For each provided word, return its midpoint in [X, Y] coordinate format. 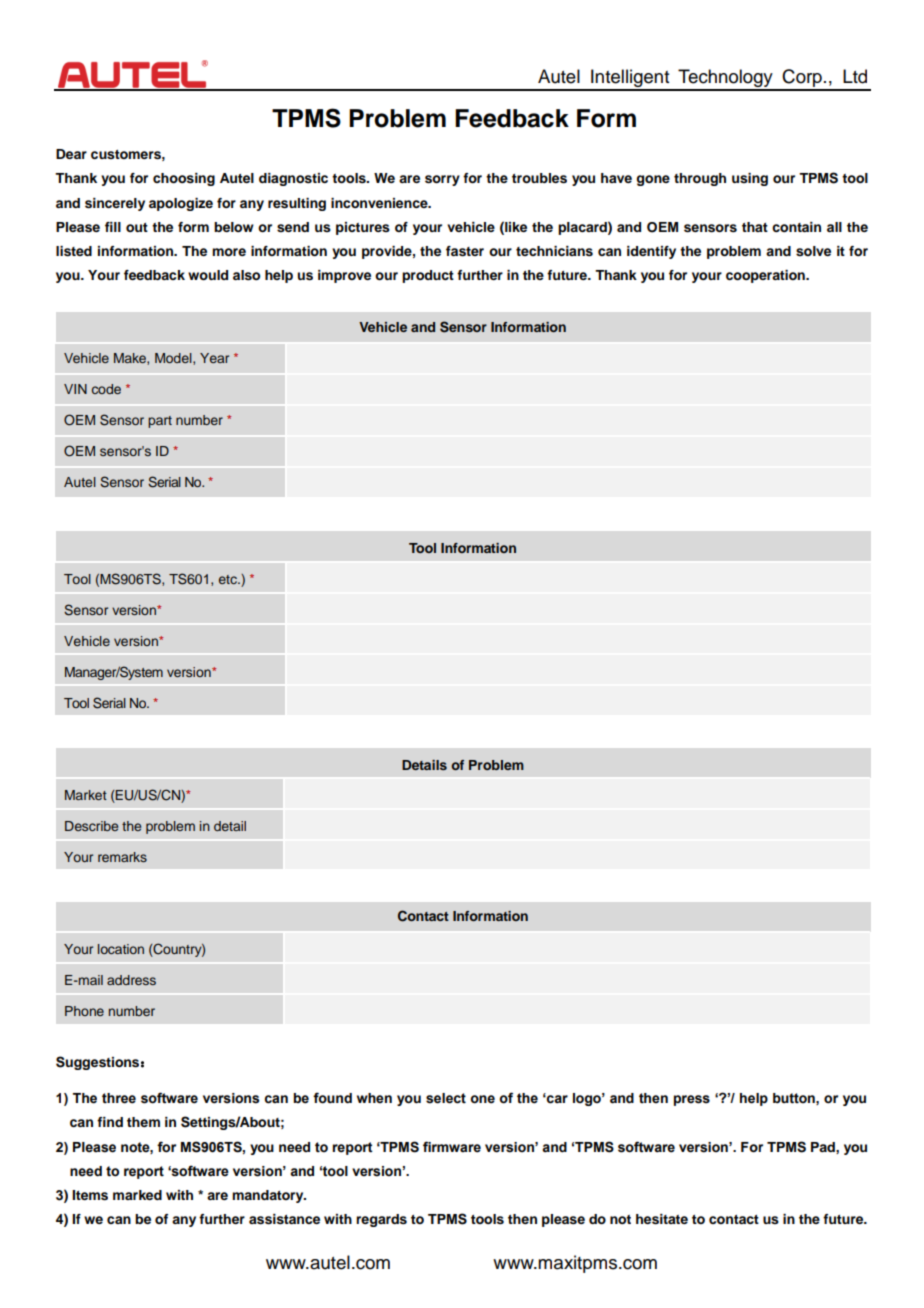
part [160, 422]
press [692, 1100]
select [446, 1098]
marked [137, 1195]
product [428, 276]
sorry [442, 180]
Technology [725, 79]
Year [214, 358]
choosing [184, 179]
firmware [452, 1147]
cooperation [766, 276]
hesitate [662, 1219]
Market [86, 795]
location [121, 949]
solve [813, 251]
